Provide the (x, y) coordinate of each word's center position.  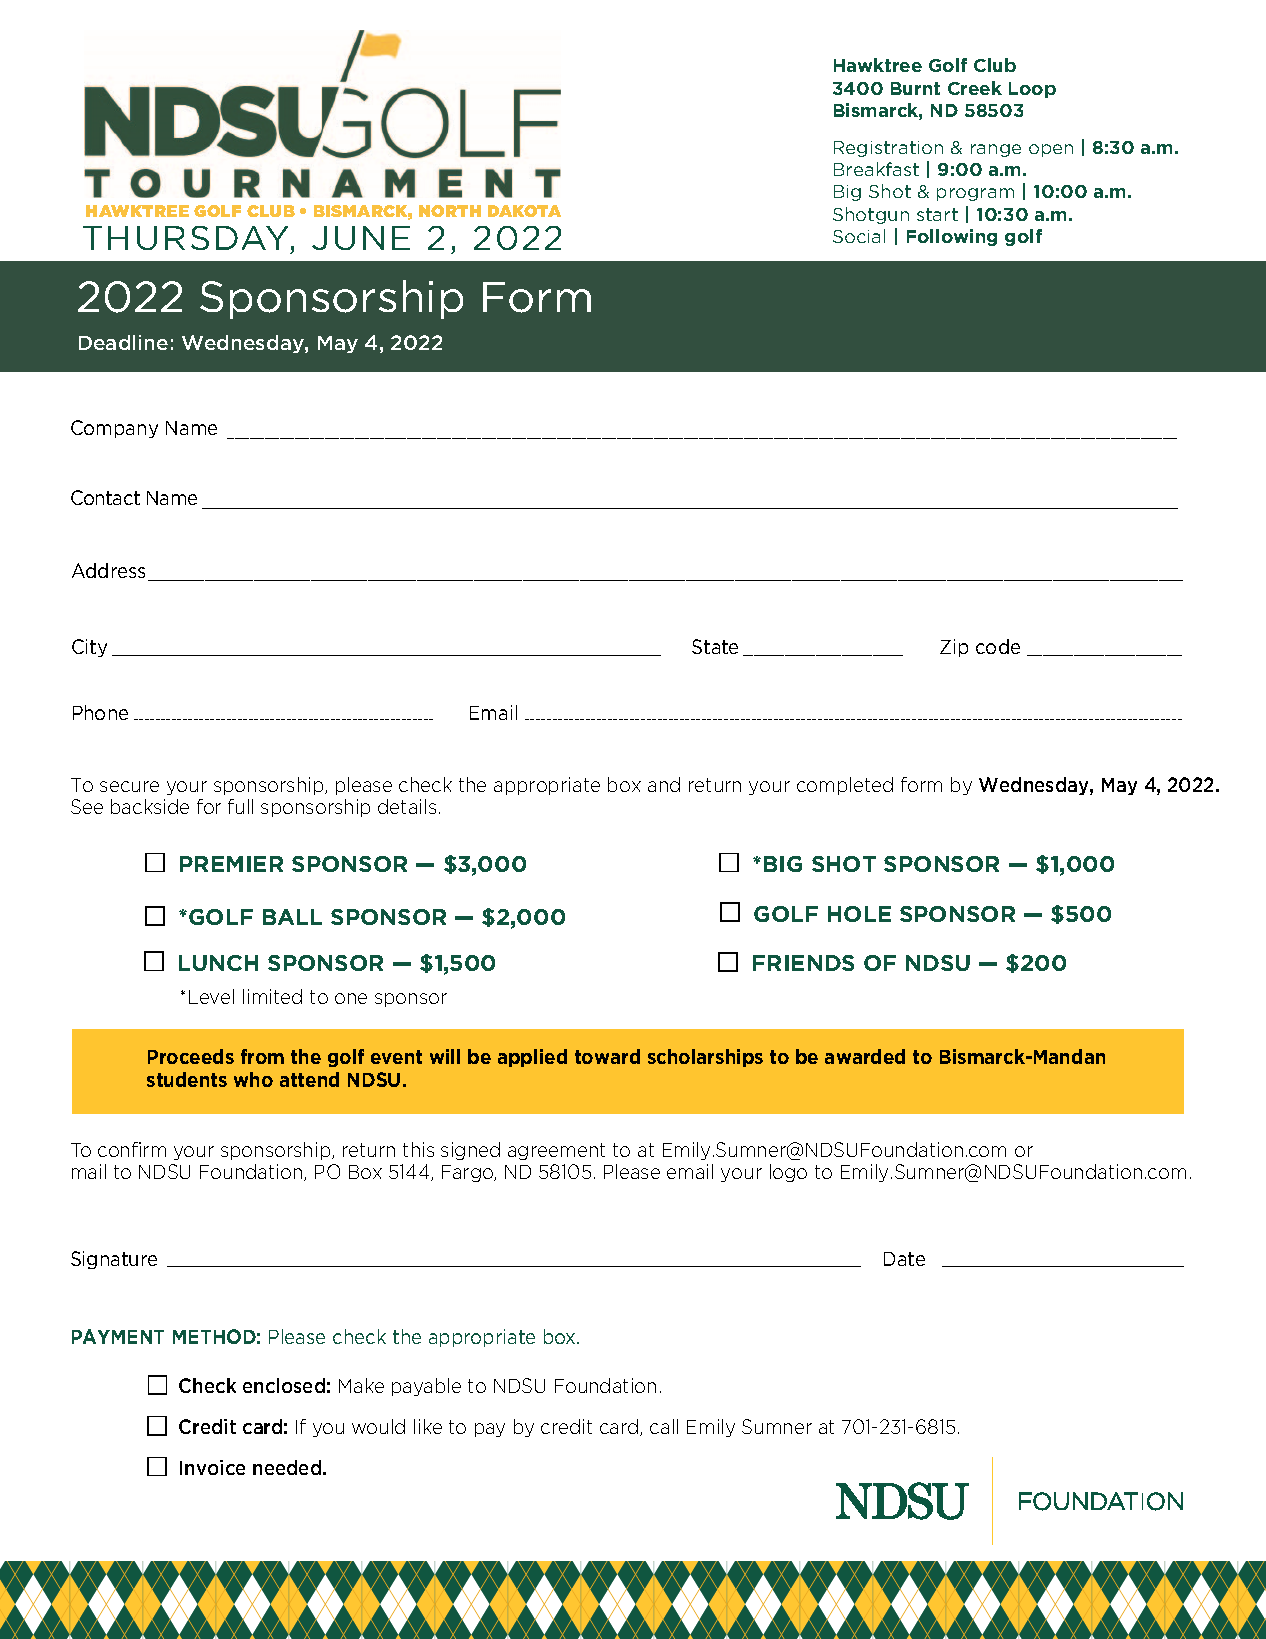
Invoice (212, 1467)
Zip (954, 648)
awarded (865, 1056)
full (240, 806)
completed (845, 786)
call (664, 1426)
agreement (556, 1151)
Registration (888, 149)
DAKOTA (524, 211)
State (715, 646)
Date (904, 1259)
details (407, 806)
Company (114, 429)
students (187, 1079)
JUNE (361, 238)
